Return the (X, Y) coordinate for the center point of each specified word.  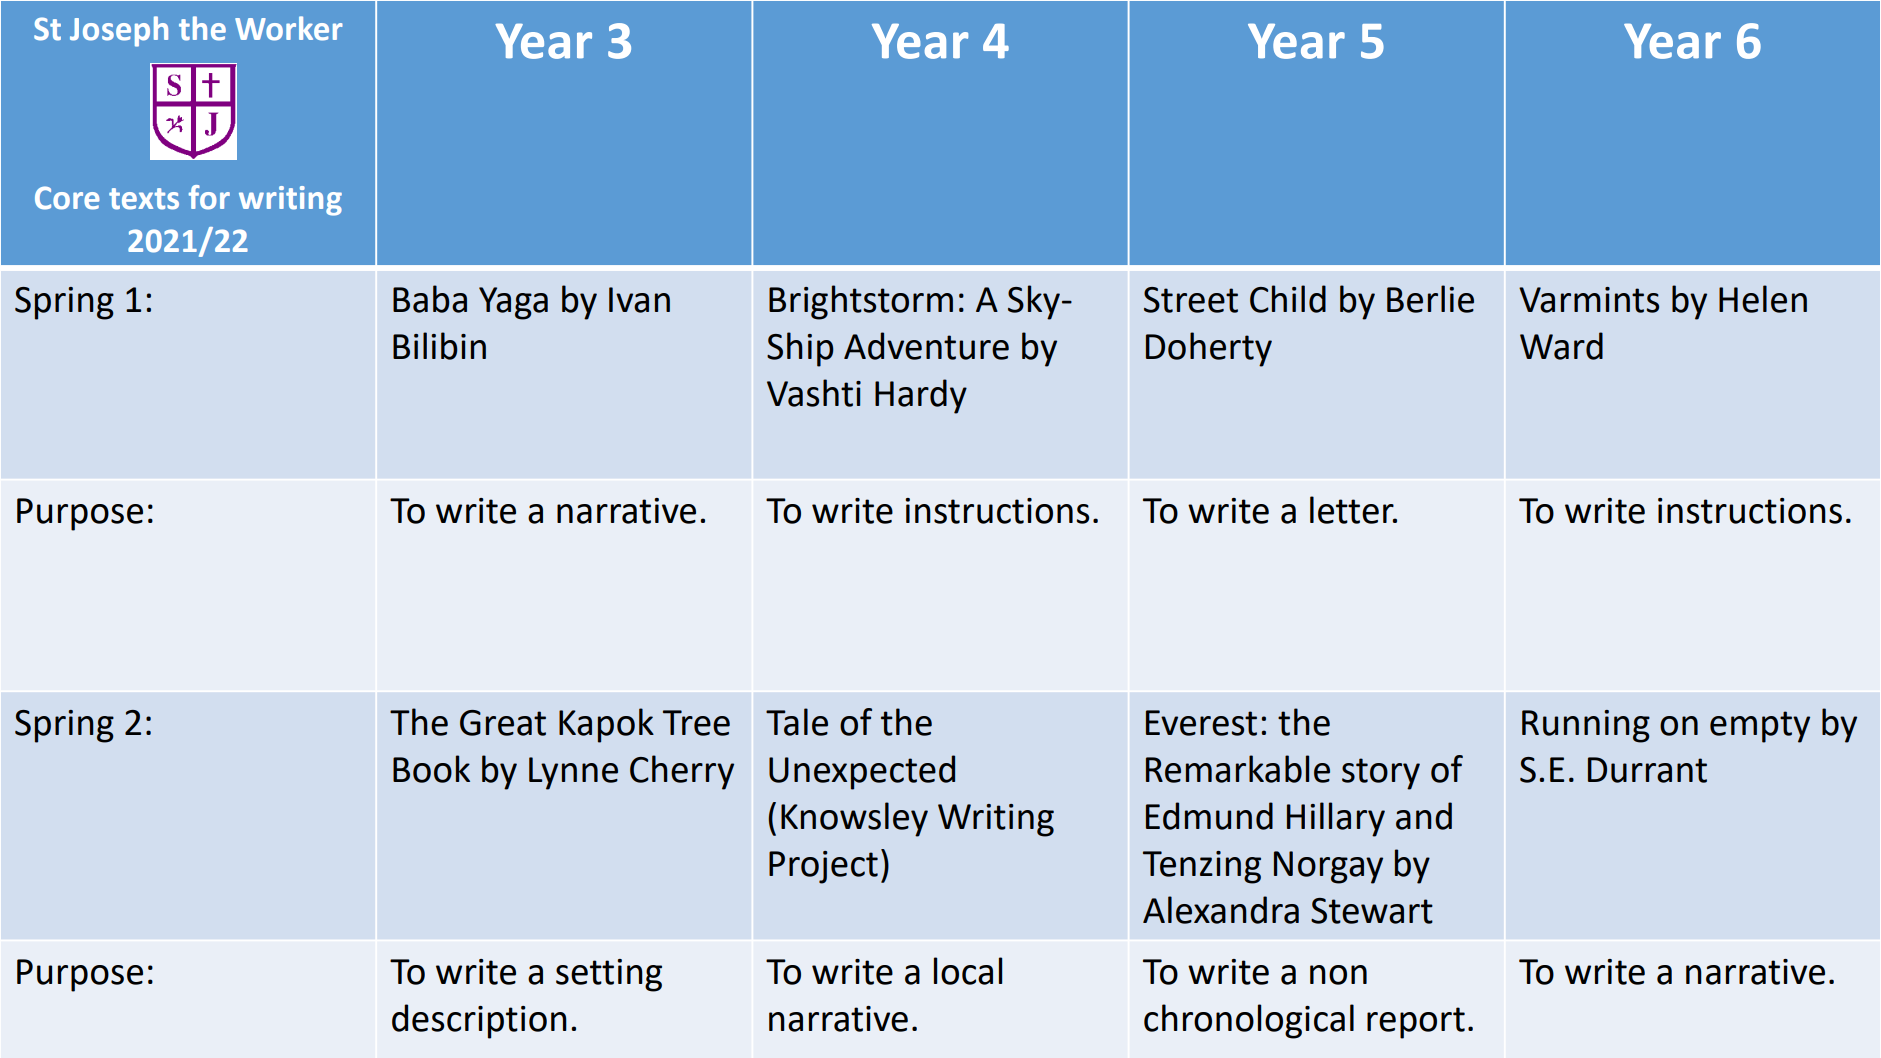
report (1416, 1023)
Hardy (921, 396)
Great (503, 723)
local (968, 971)
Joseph (119, 31)
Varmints (1589, 300)
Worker (289, 28)
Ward (1561, 346)
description (479, 1021)
